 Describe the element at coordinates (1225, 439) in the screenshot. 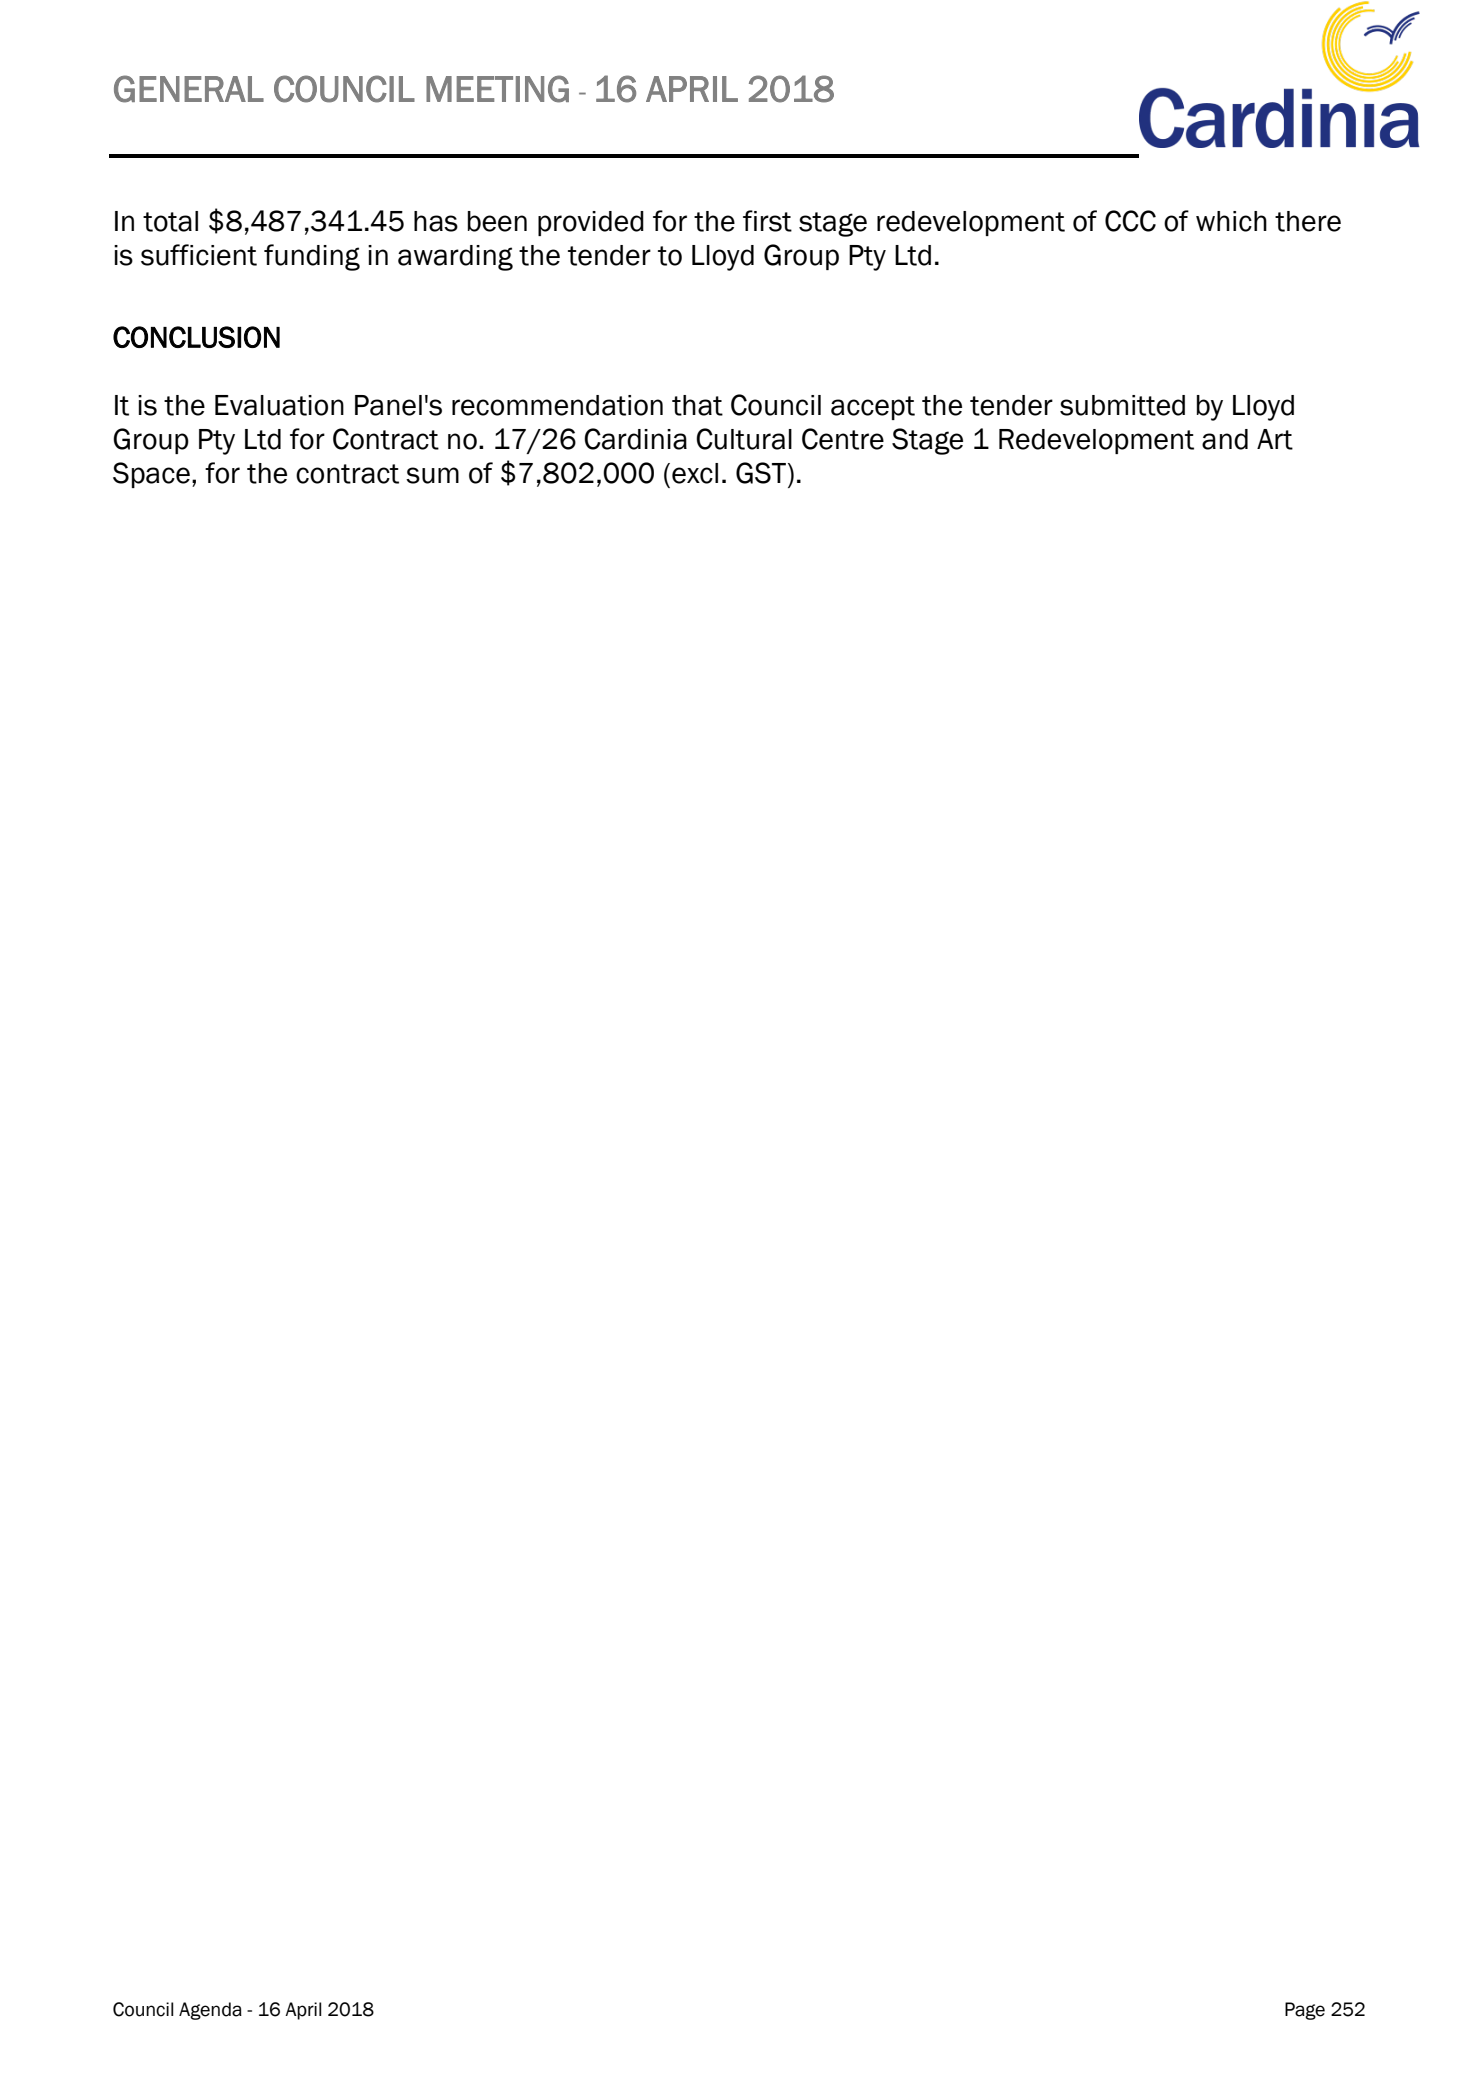

I see `and` at that location.
